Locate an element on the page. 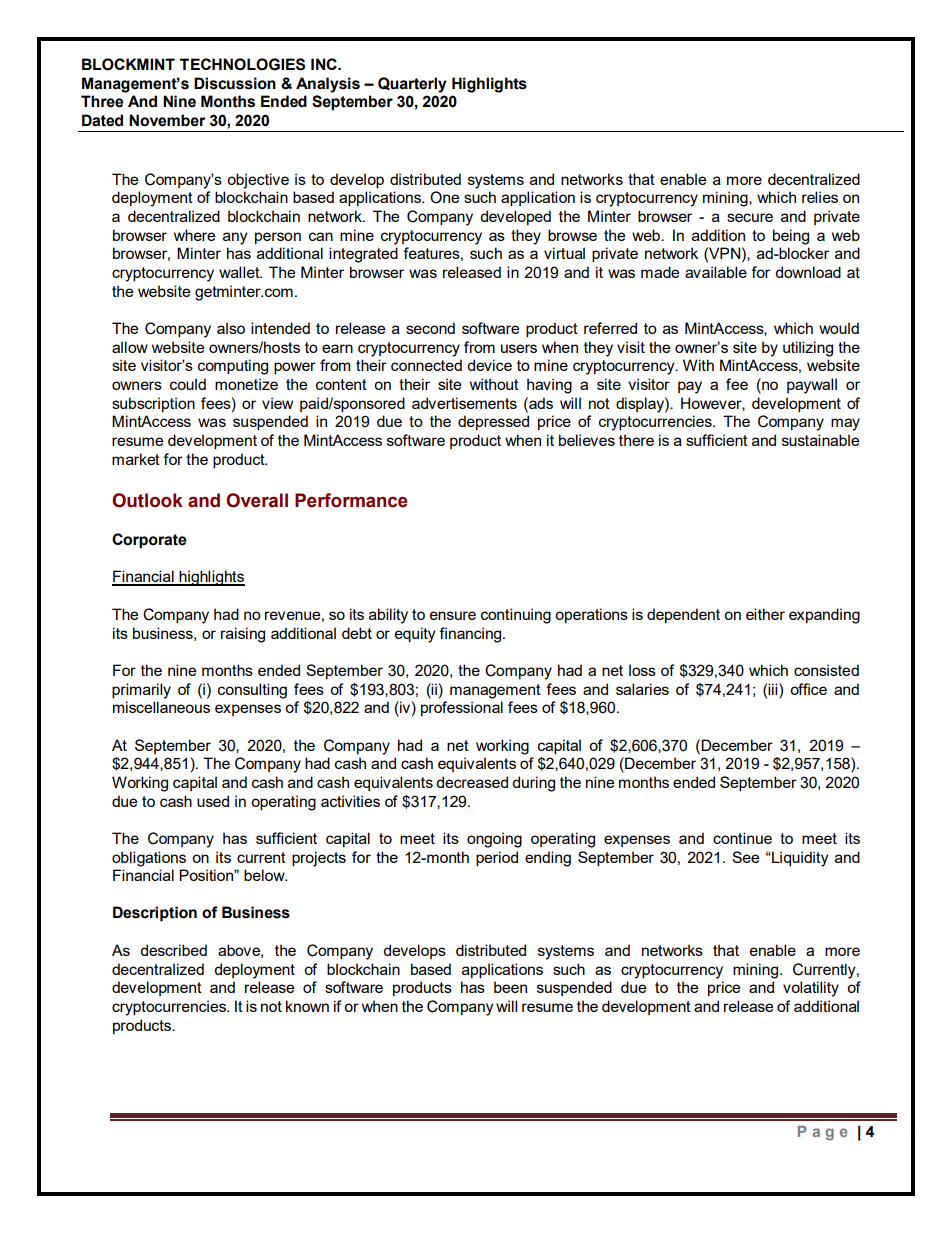 Image resolution: width=952 pixels, height=1233 pixels. ensure is located at coordinates (453, 615).
